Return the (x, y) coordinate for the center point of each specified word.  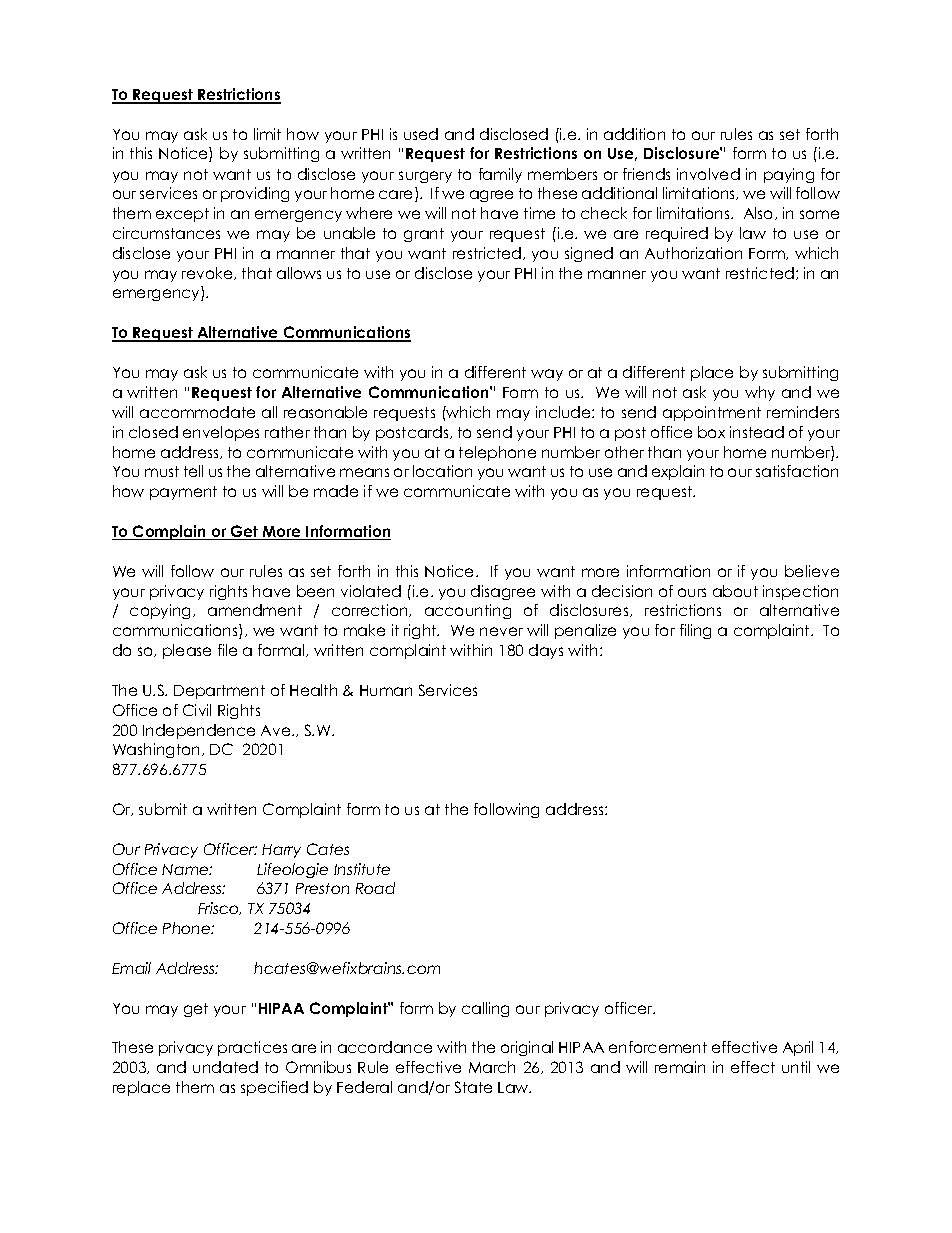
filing (695, 631)
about (735, 591)
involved (708, 174)
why (760, 393)
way (547, 375)
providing (255, 194)
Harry (281, 851)
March (492, 1067)
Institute (362, 869)
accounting (468, 611)
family (500, 175)
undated (225, 1067)
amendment (255, 610)
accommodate (197, 412)
